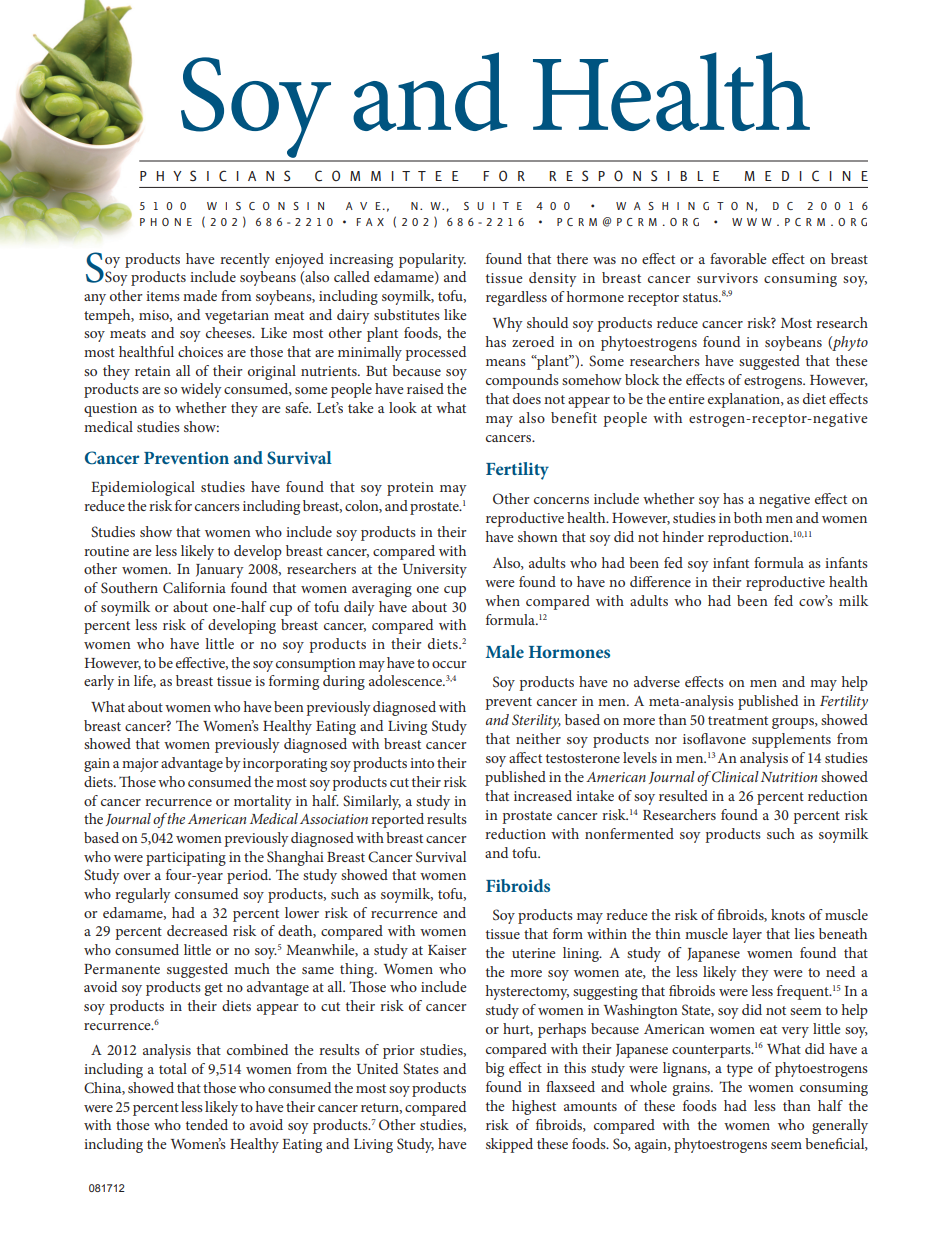 This page has height=1233, width=952. Describe the element at coordinates (509, 1145) in the page. I see `skipped` at that location.
